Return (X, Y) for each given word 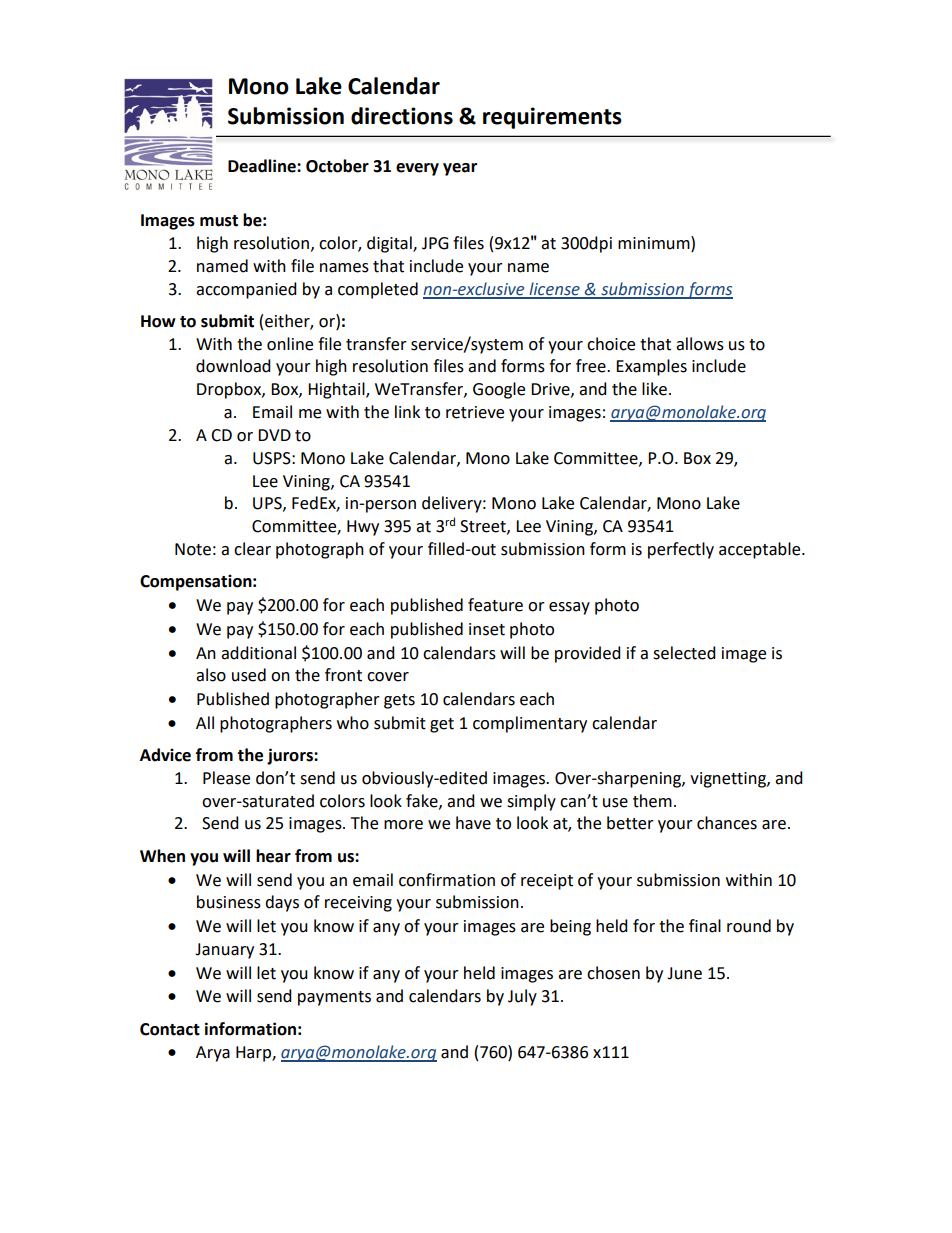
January (224, 951)
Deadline (263, 166)
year (460, 169)
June (684, 973)
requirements (552, 118)
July (522, 997)
